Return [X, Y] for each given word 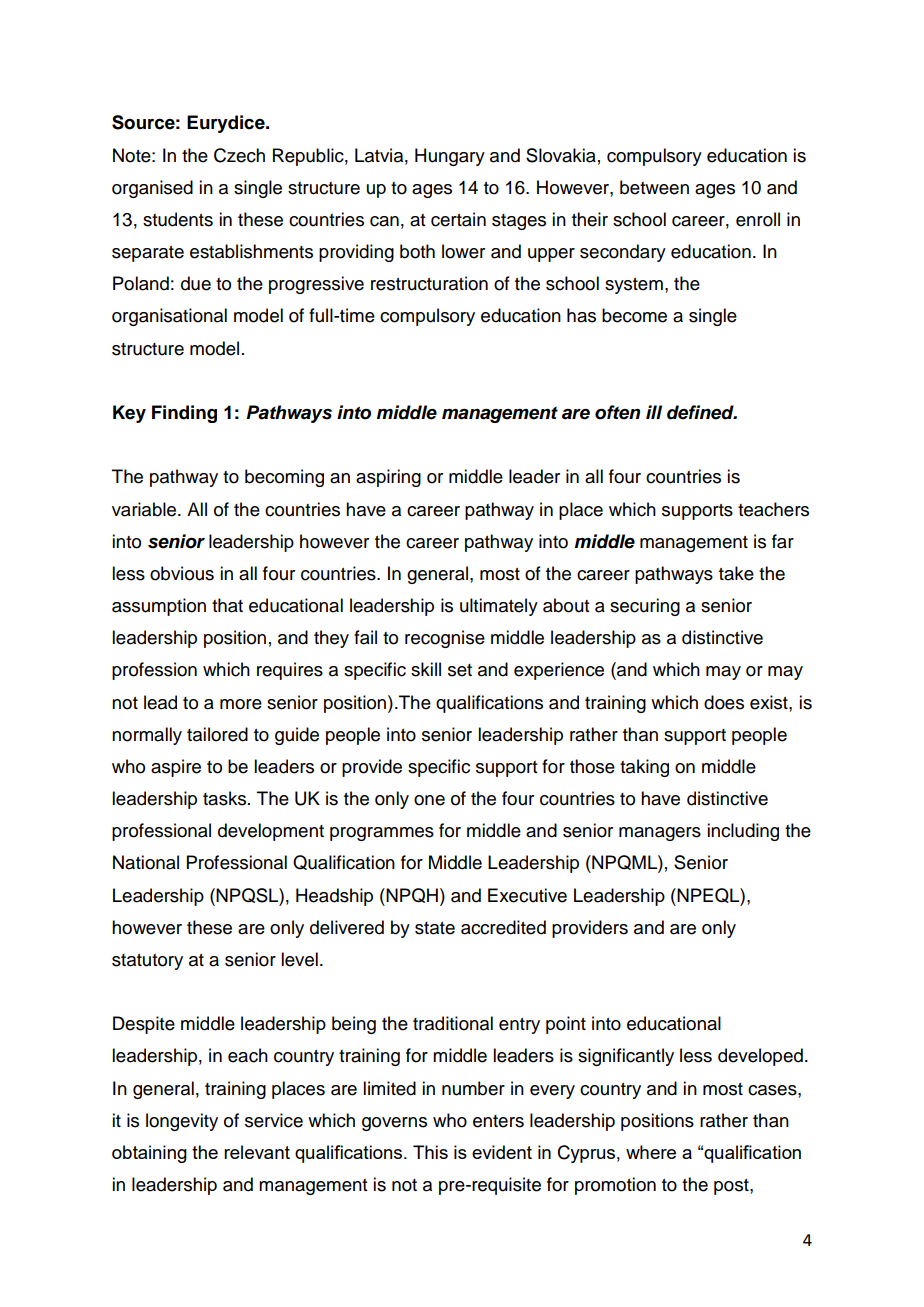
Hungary [450, 157]
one [429, 800]
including [743, 832]
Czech [239, 155]
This [430, 1152]
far [783, 541]
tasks [224, 798]
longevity [182, 1122]
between [654, 187]
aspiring [388, 478]
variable [145, 509]
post [732, 1187]
